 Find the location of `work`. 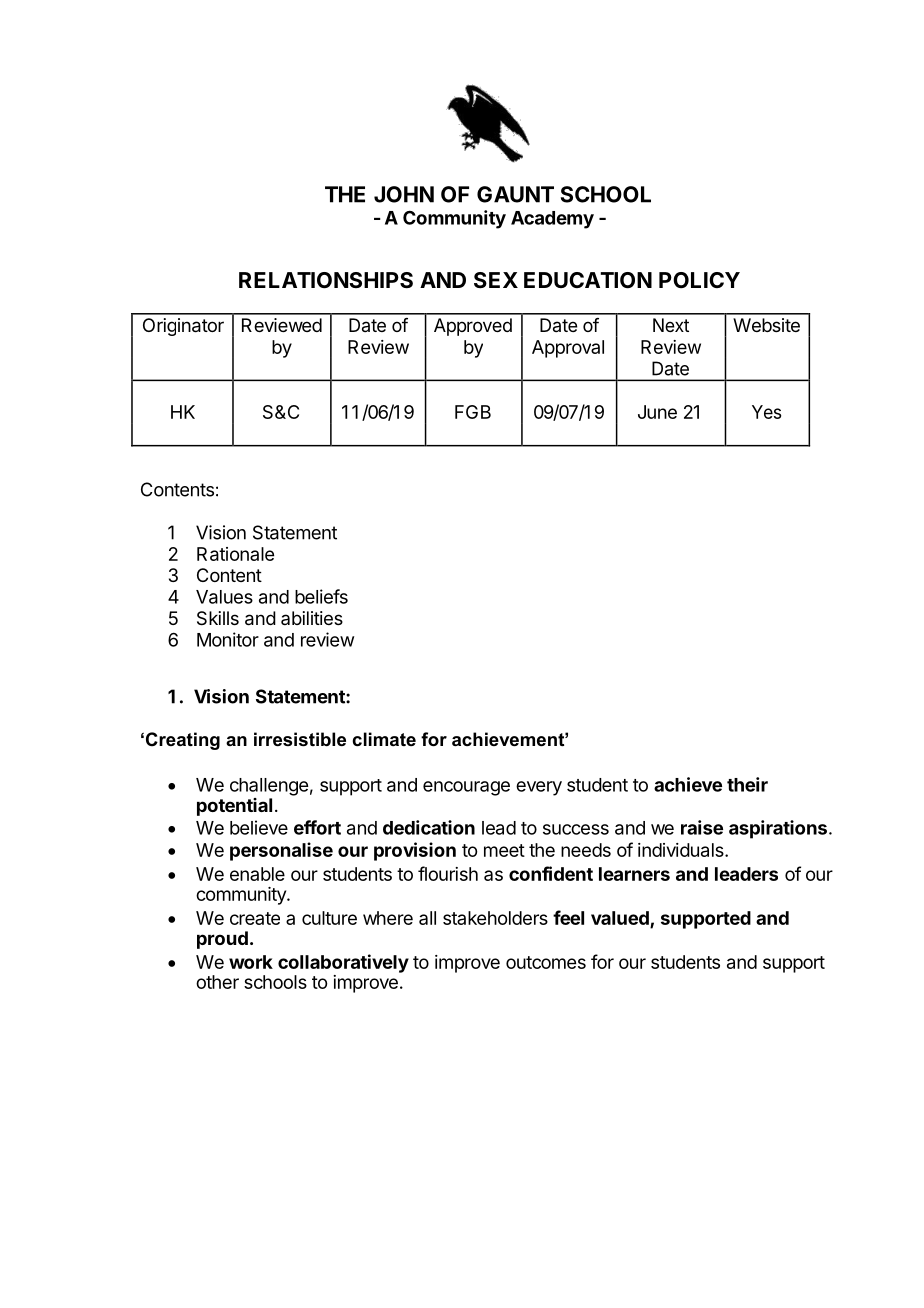

work is located at coordinates (251, 962).
